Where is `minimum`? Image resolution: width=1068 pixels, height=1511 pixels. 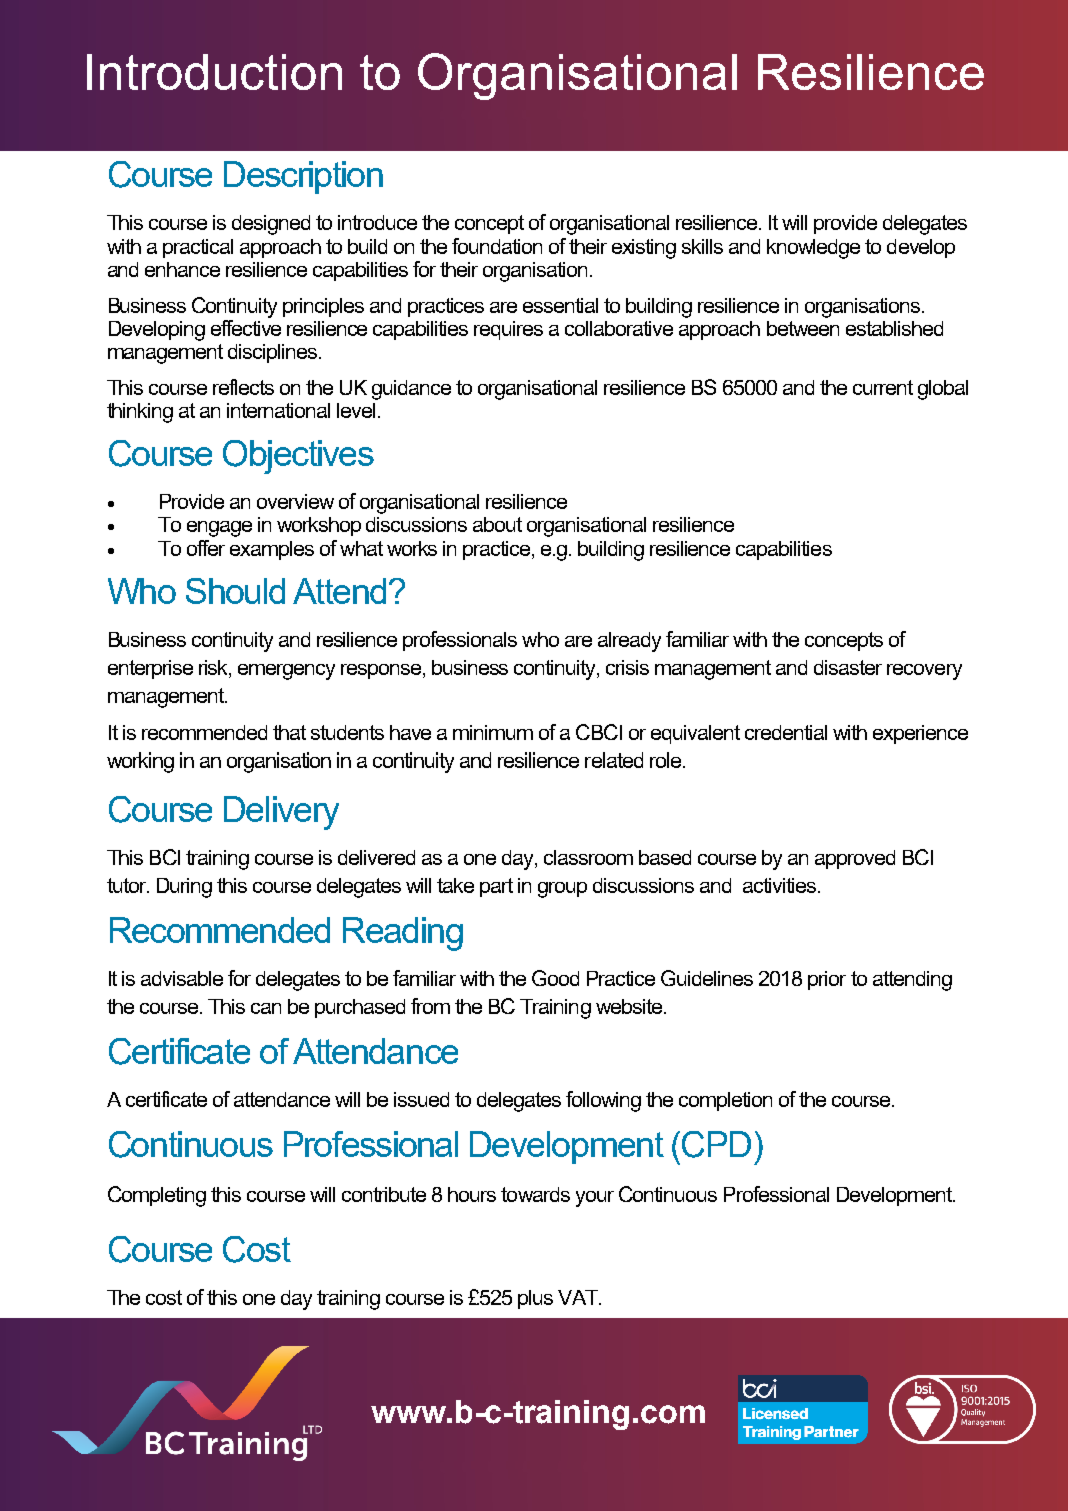
minimum is located at coordinates (493, 732).
